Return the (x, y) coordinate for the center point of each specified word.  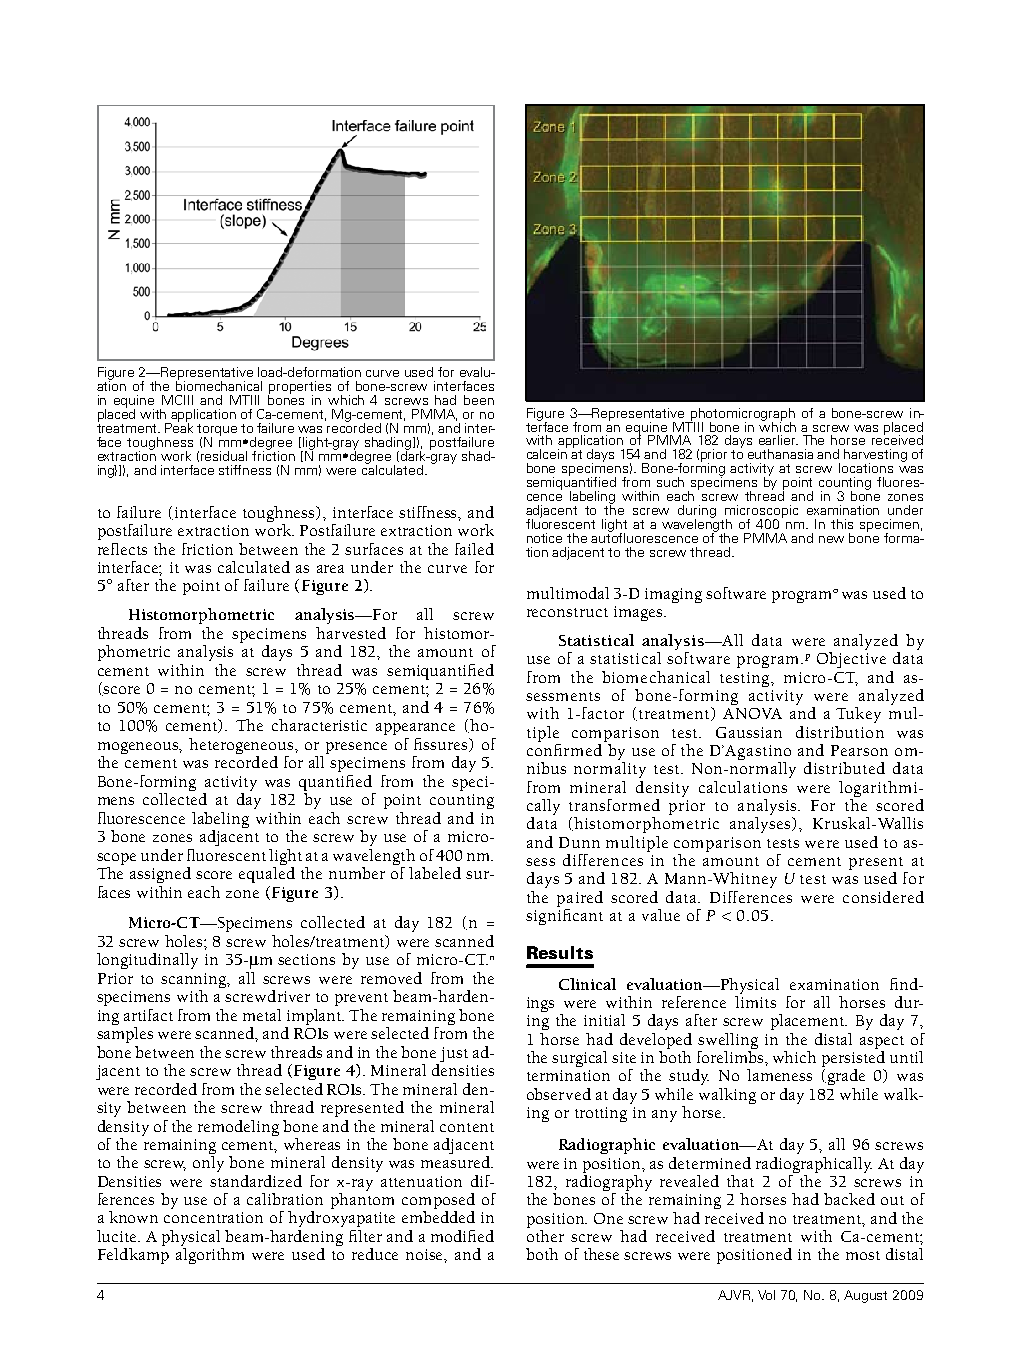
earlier (778, 440)
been (479, 400)
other (545, 1234)
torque (217, 431)
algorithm (210, 1254)
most (863, 1255)
